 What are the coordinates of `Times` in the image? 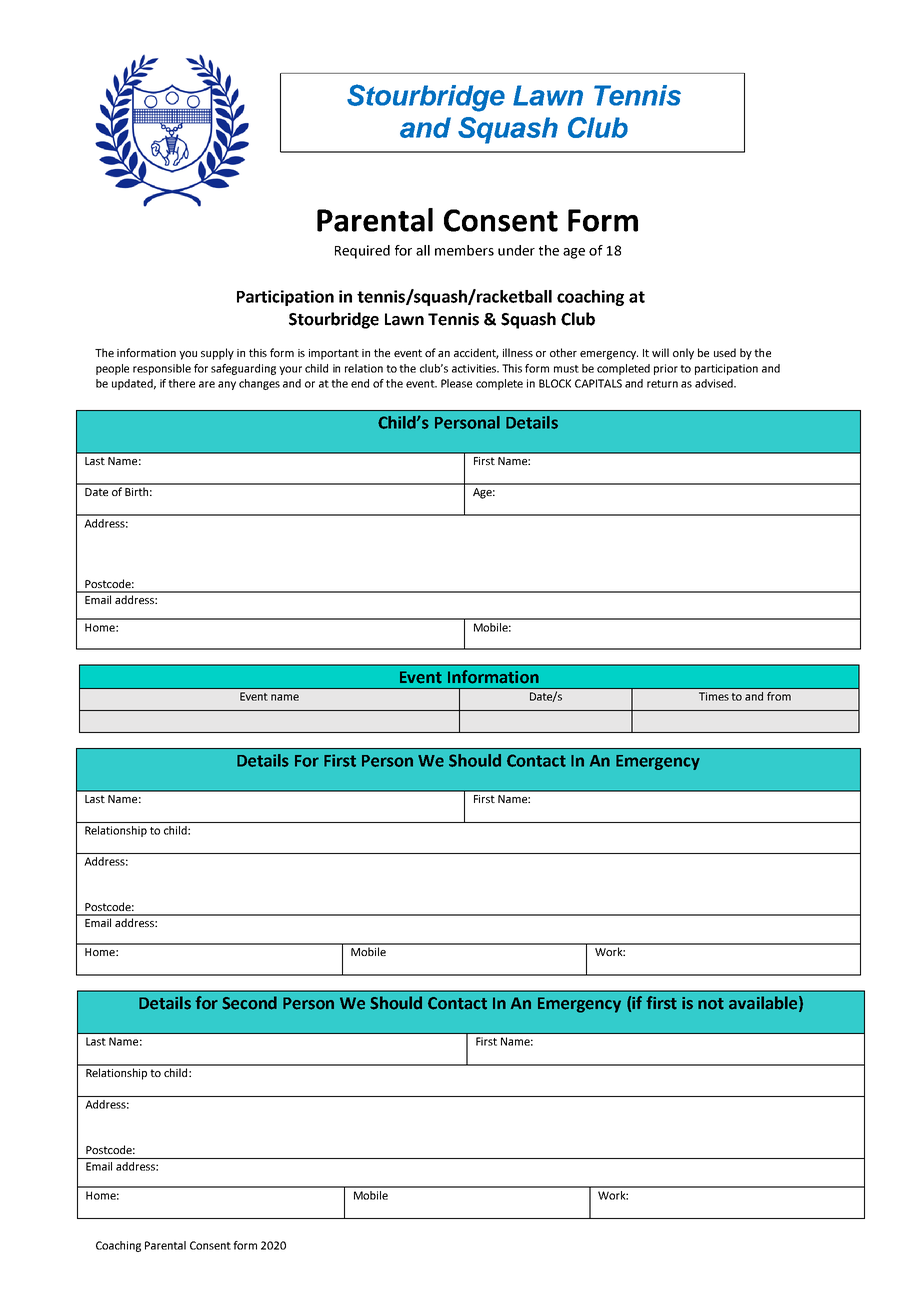 It's located at (714, 696).
